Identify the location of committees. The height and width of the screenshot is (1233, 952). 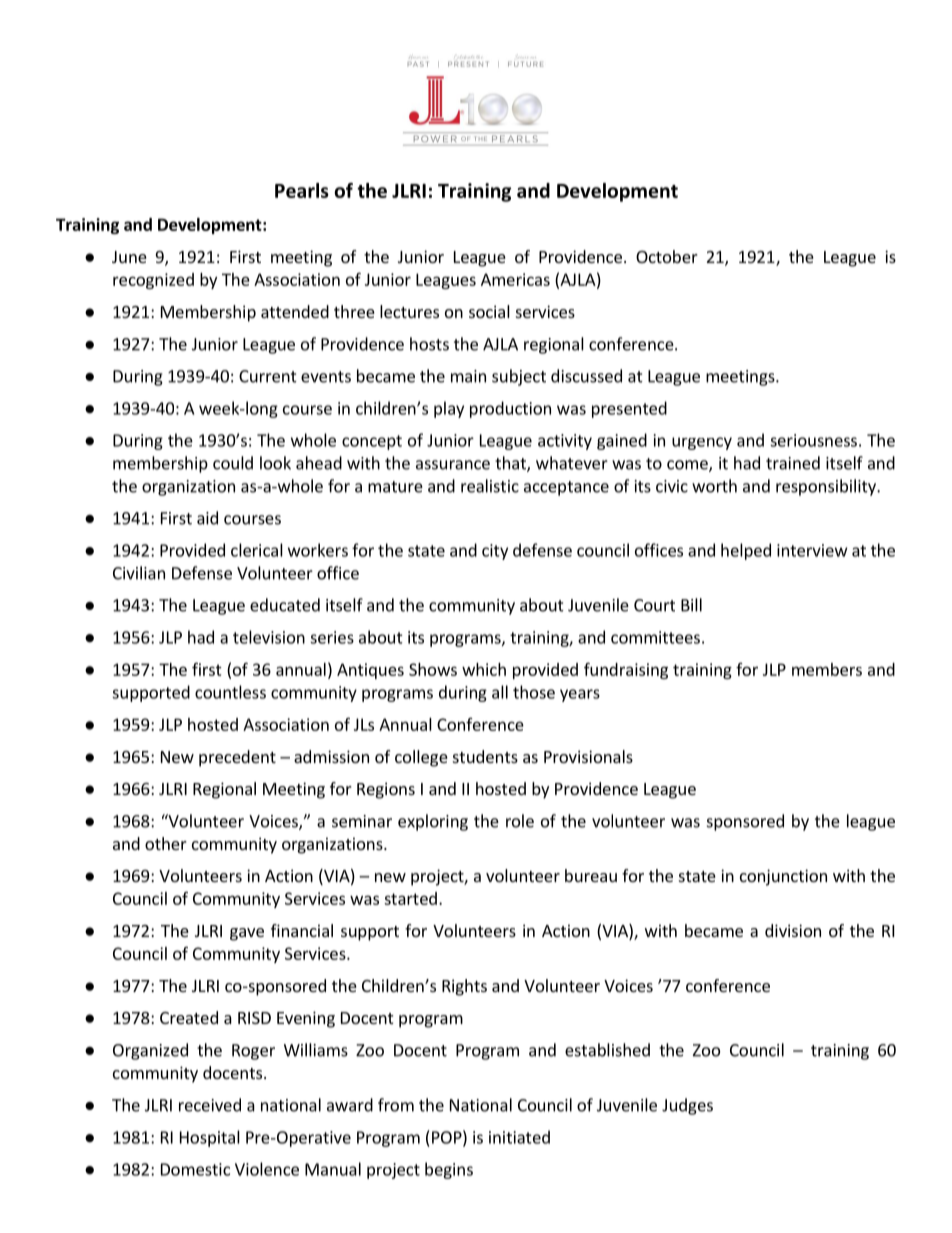
(655, 637).
